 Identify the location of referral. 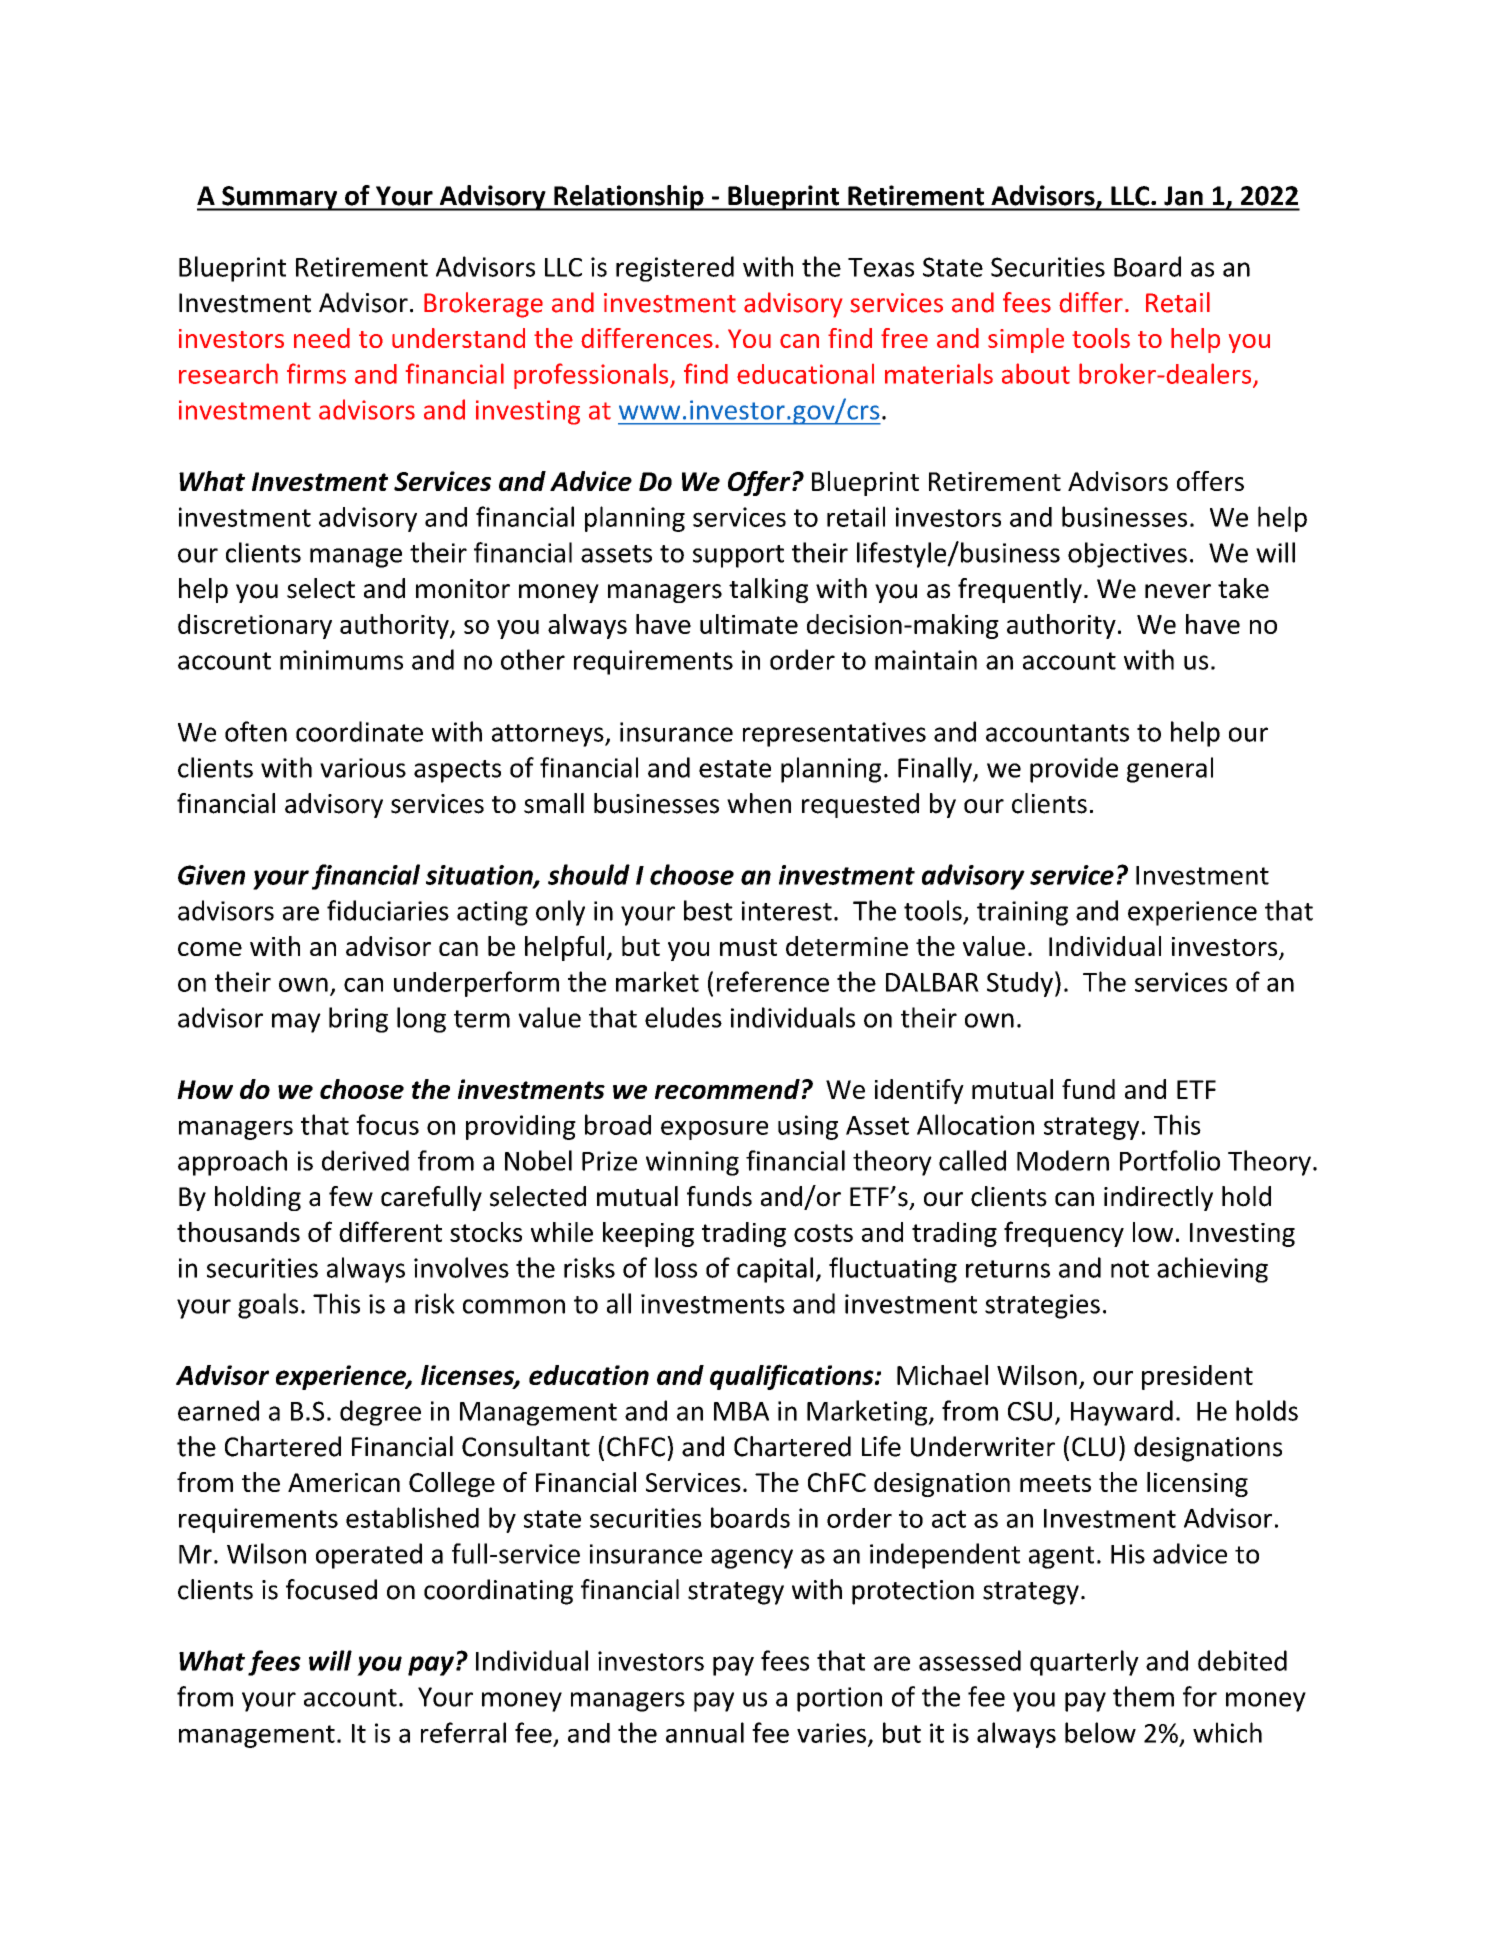
(463, 1732).
